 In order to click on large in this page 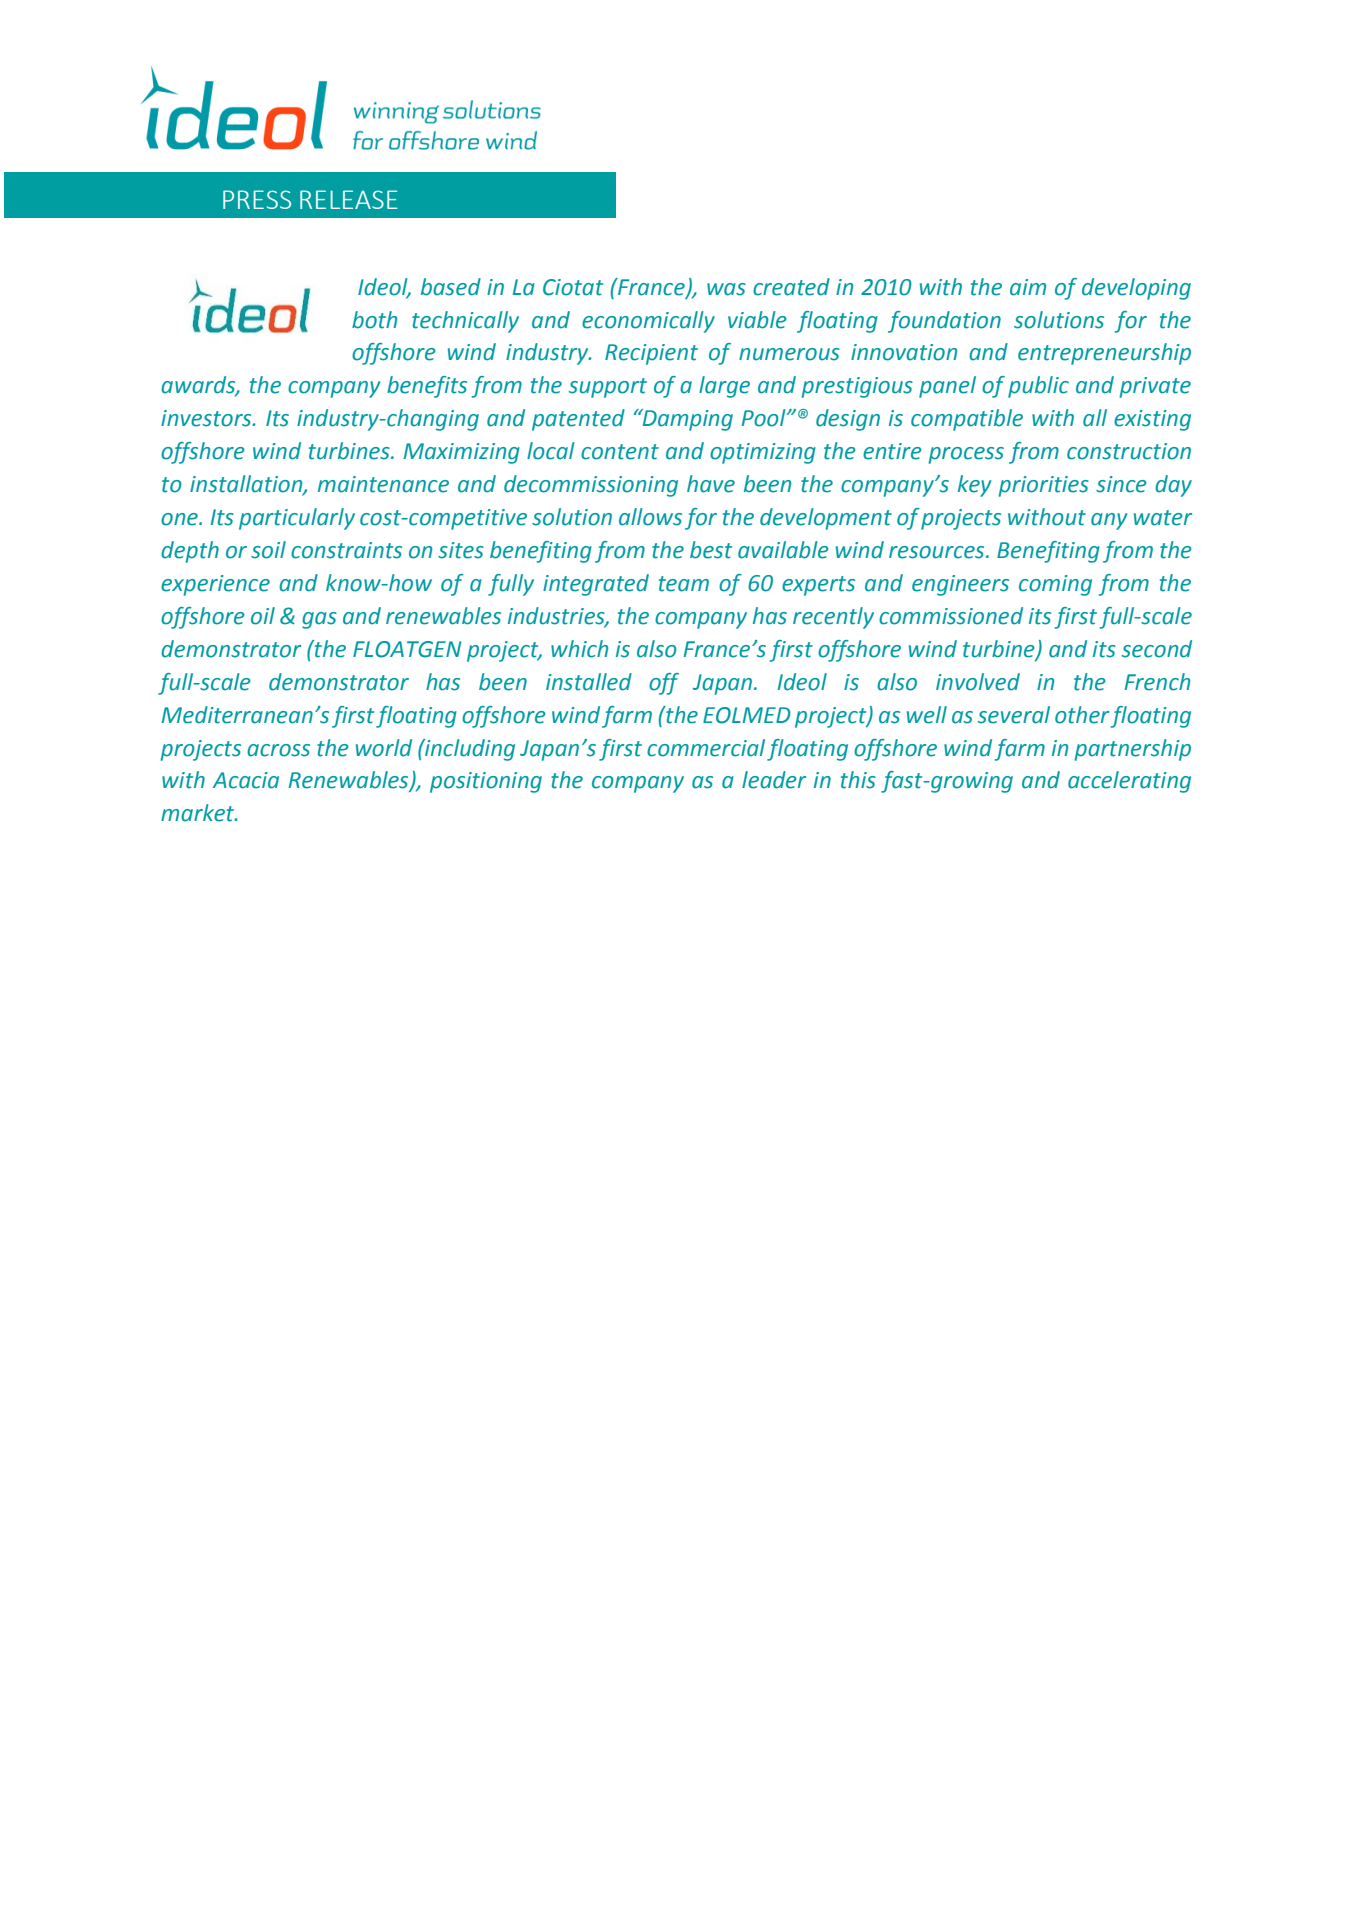, I will do `click(724, 387)`.
